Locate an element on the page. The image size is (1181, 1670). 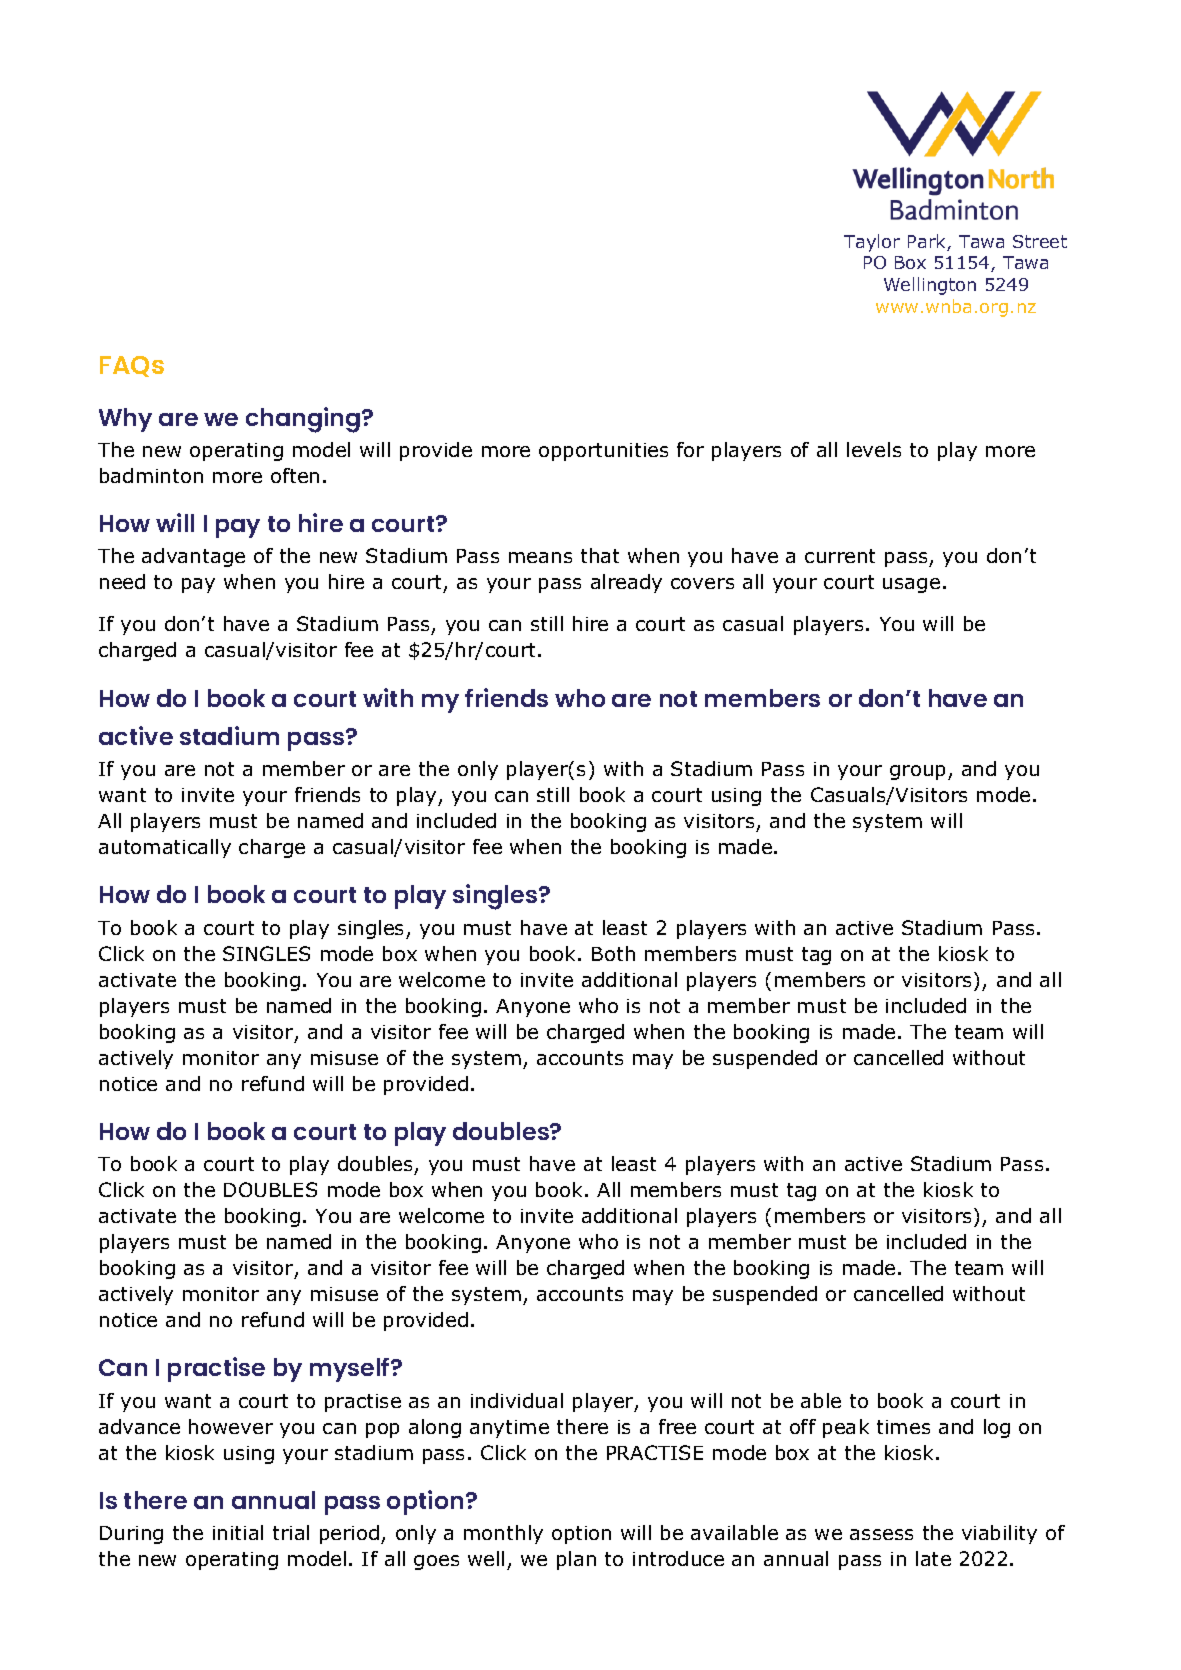
plan is located at coordinates (576, 1560).
